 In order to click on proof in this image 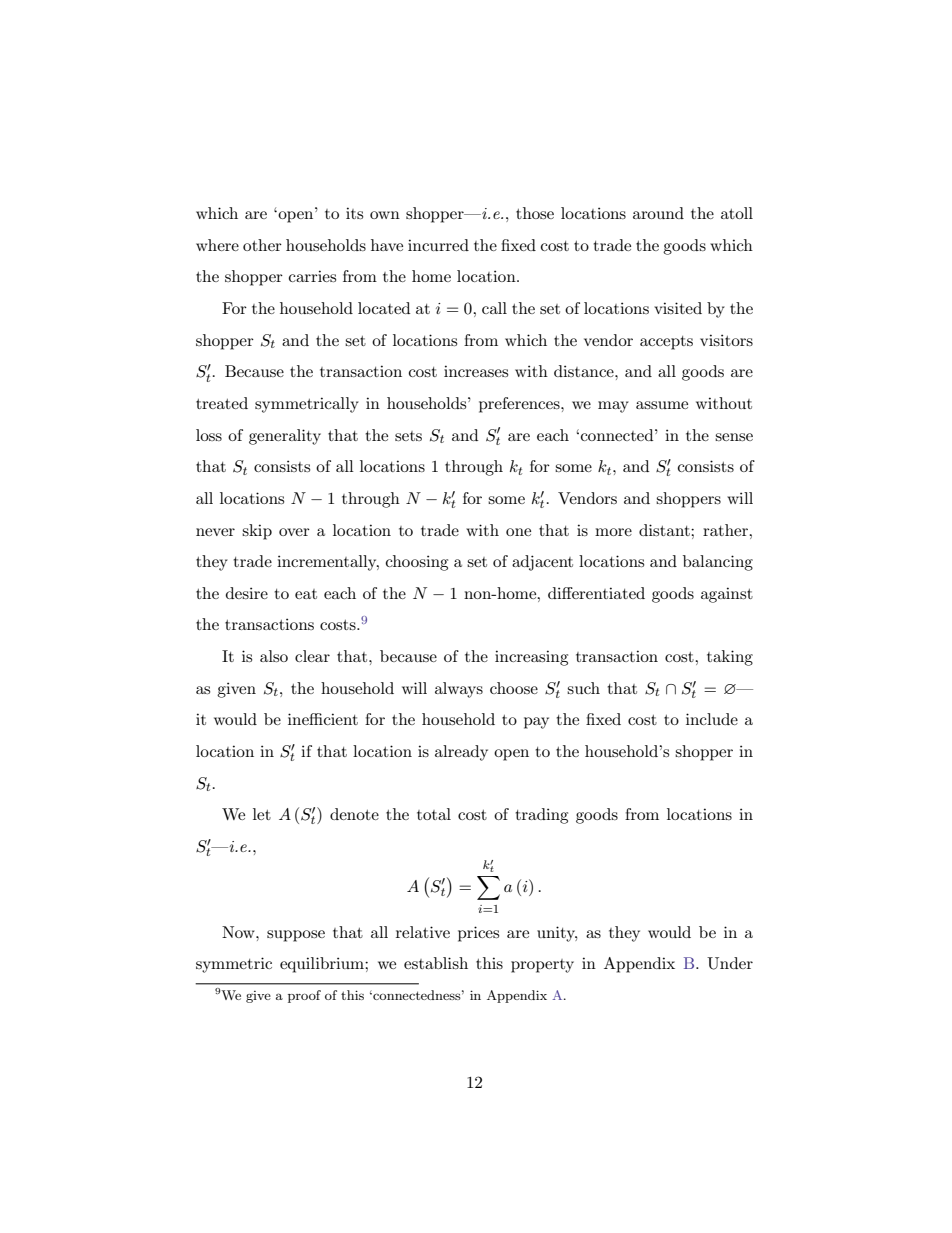, I will do `click(304, 996)`.
